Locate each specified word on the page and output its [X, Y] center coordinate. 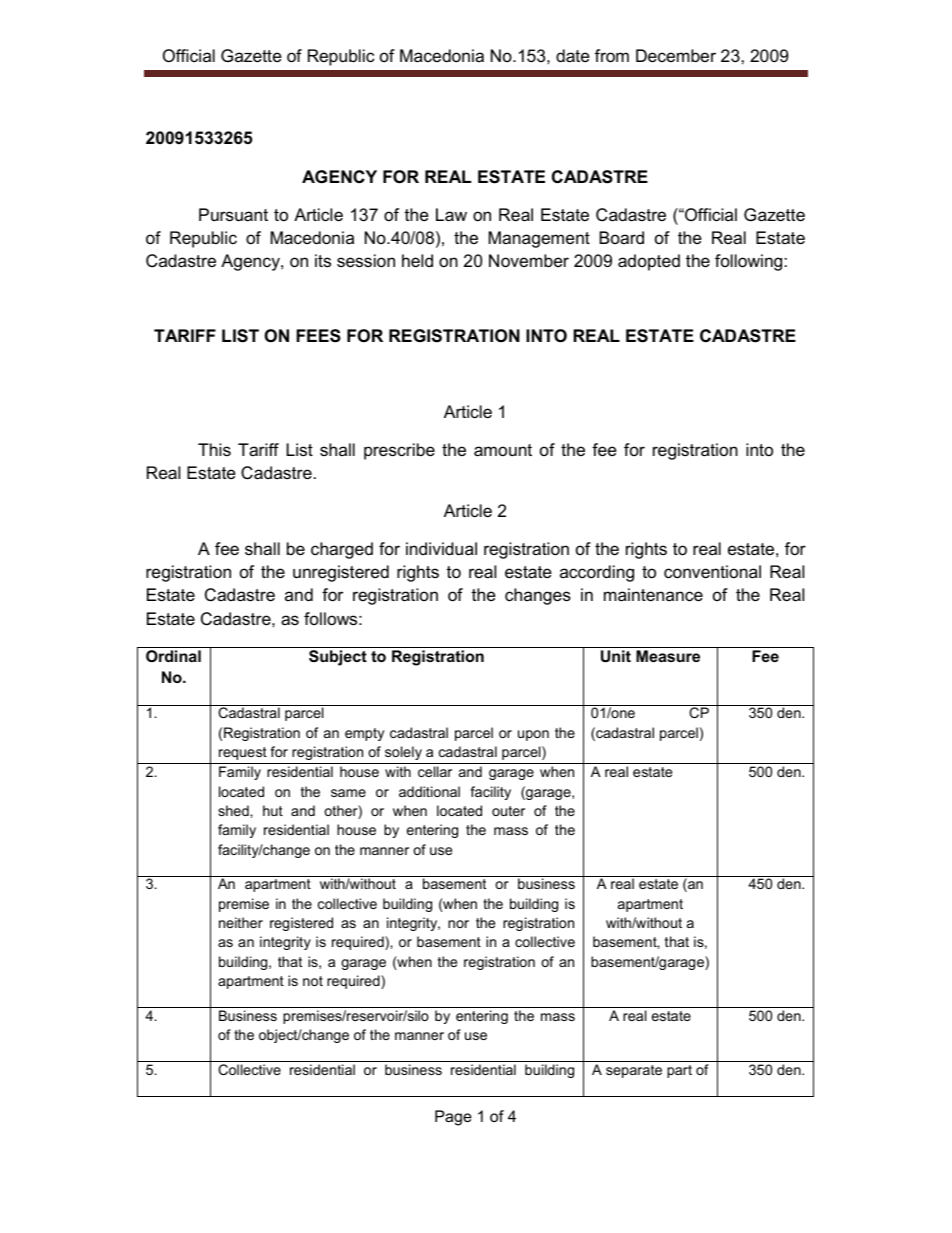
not [313, 981]
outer [508, 811]
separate [634, 1071]
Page [453, 1118]
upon [533, 735]
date [573, 56]
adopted [649, 262]
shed [234, 810]
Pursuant [233, 215]
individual [441, 548]
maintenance [653, 595]
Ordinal [173, 656]
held [417, 261]
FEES [318, 336]
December [676, 56]
